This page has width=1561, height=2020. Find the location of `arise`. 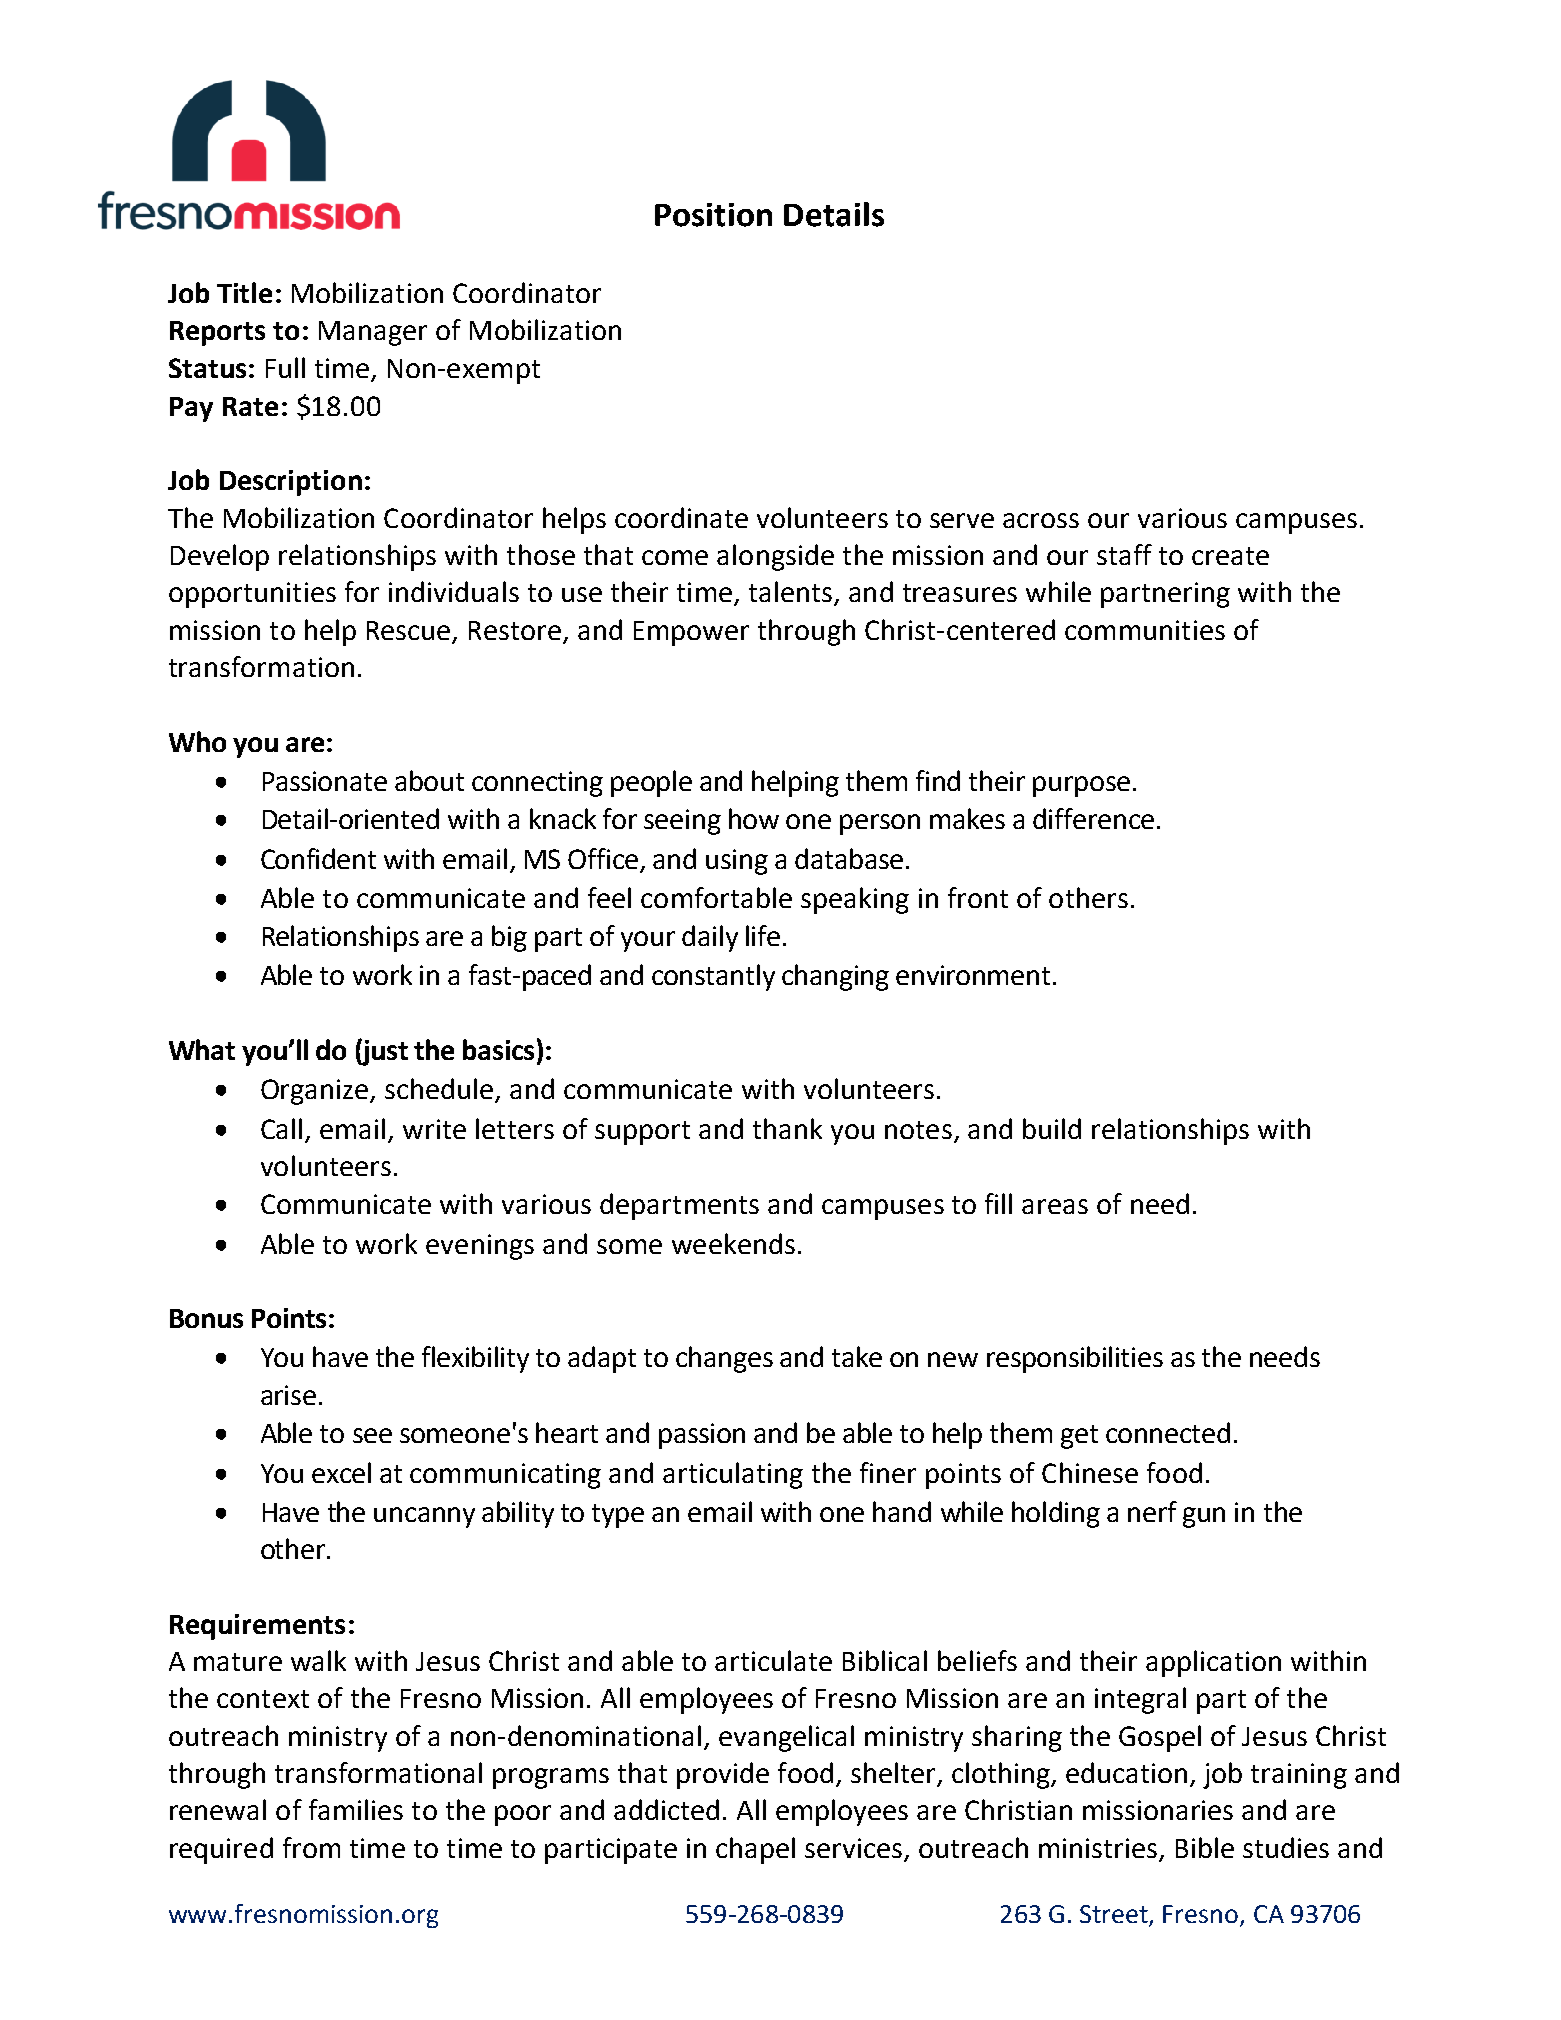

arise is located at coordinates (288, 1395).
